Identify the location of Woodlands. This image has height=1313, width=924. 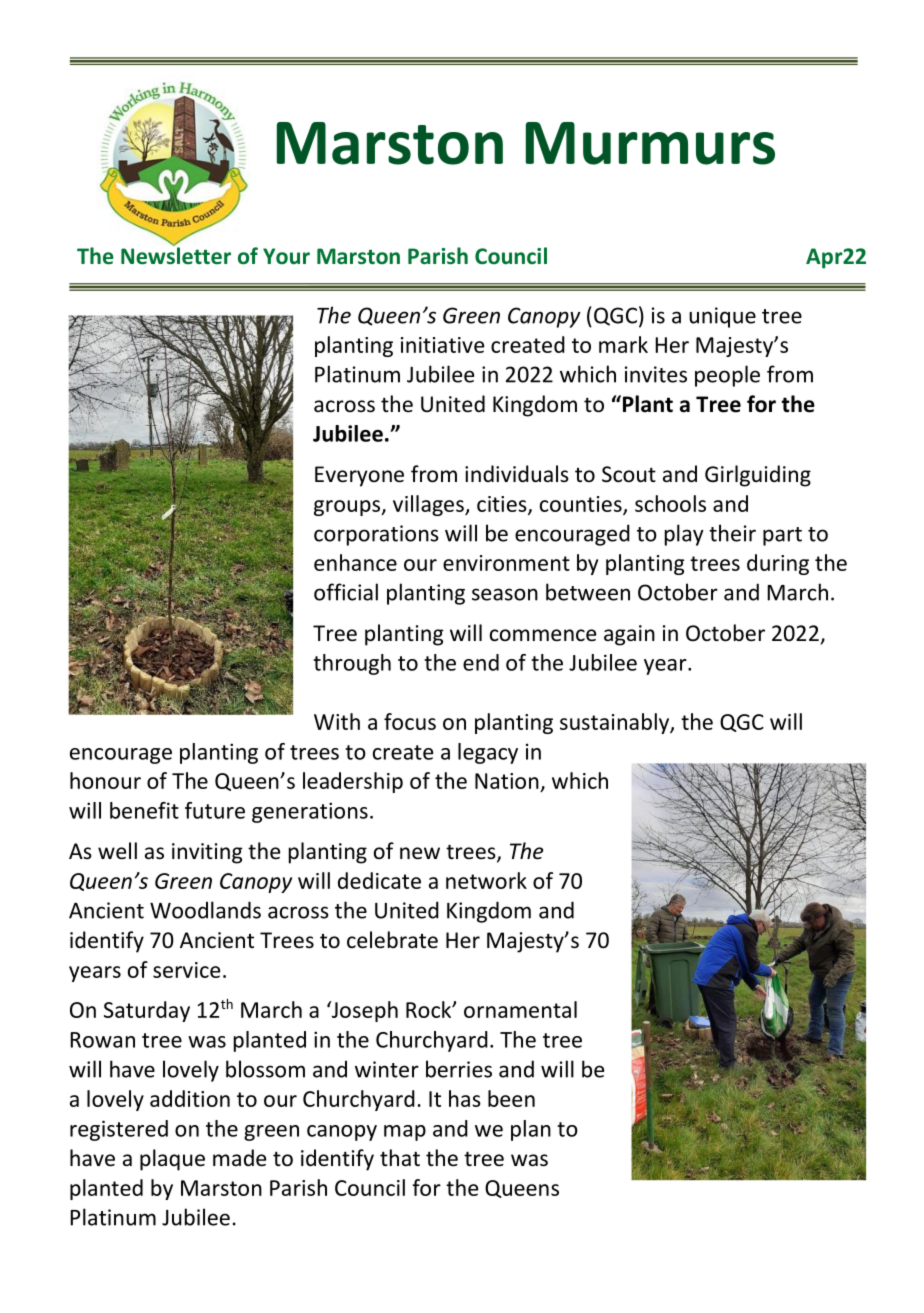
(205, 910).
